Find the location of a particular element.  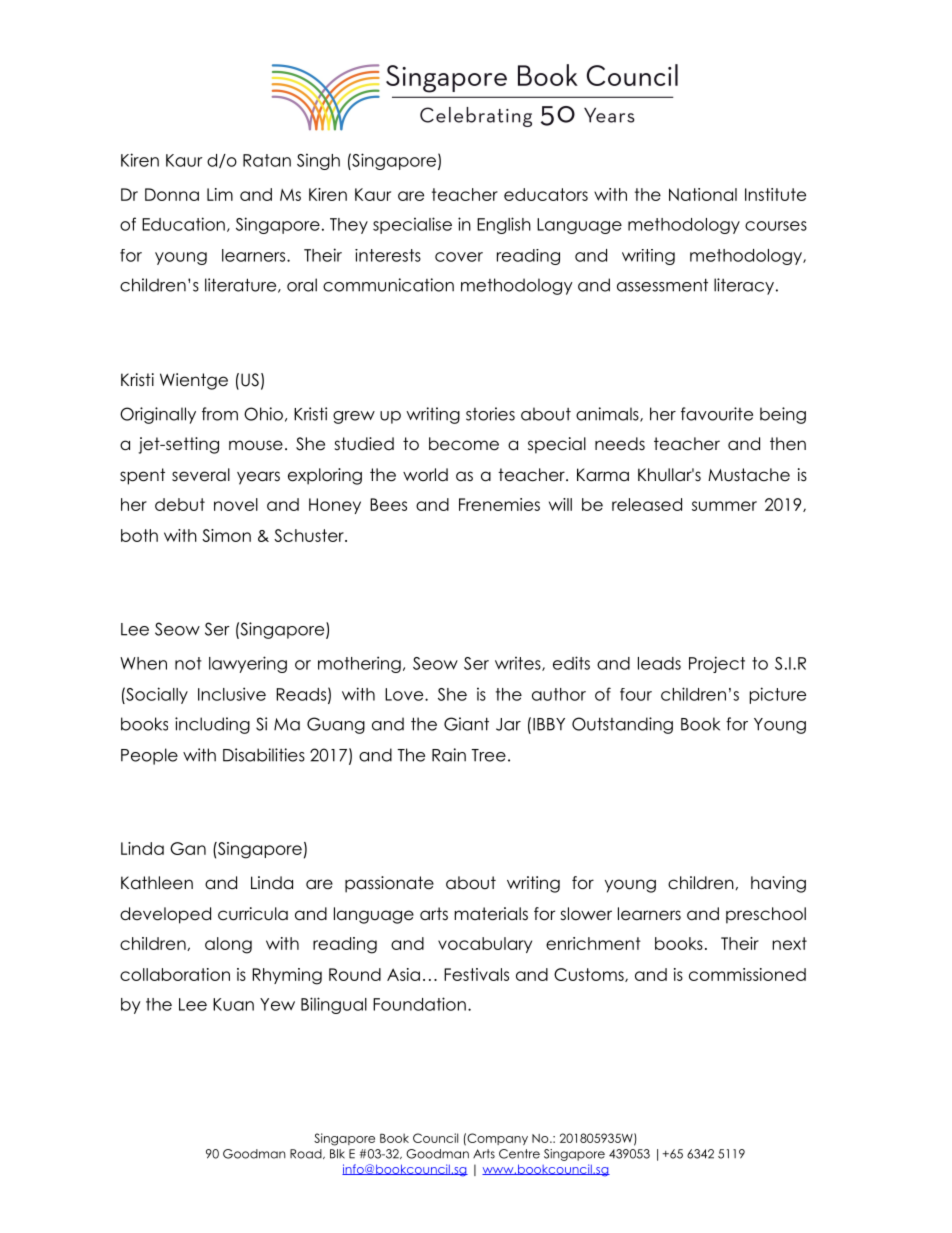

English is located at coordinates (504, 225).
